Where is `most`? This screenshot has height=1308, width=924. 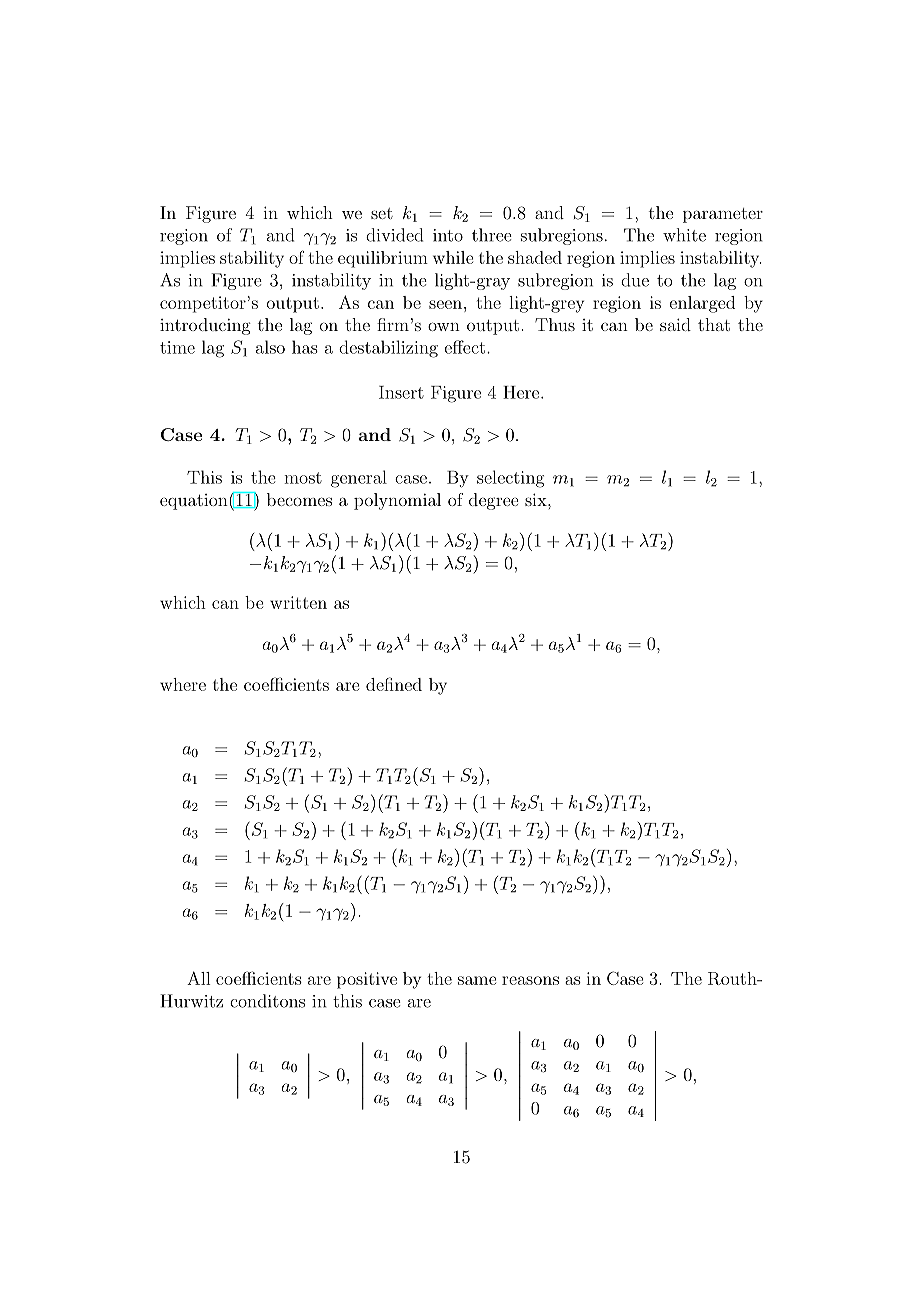
most is located at coordinates (303, 478).
